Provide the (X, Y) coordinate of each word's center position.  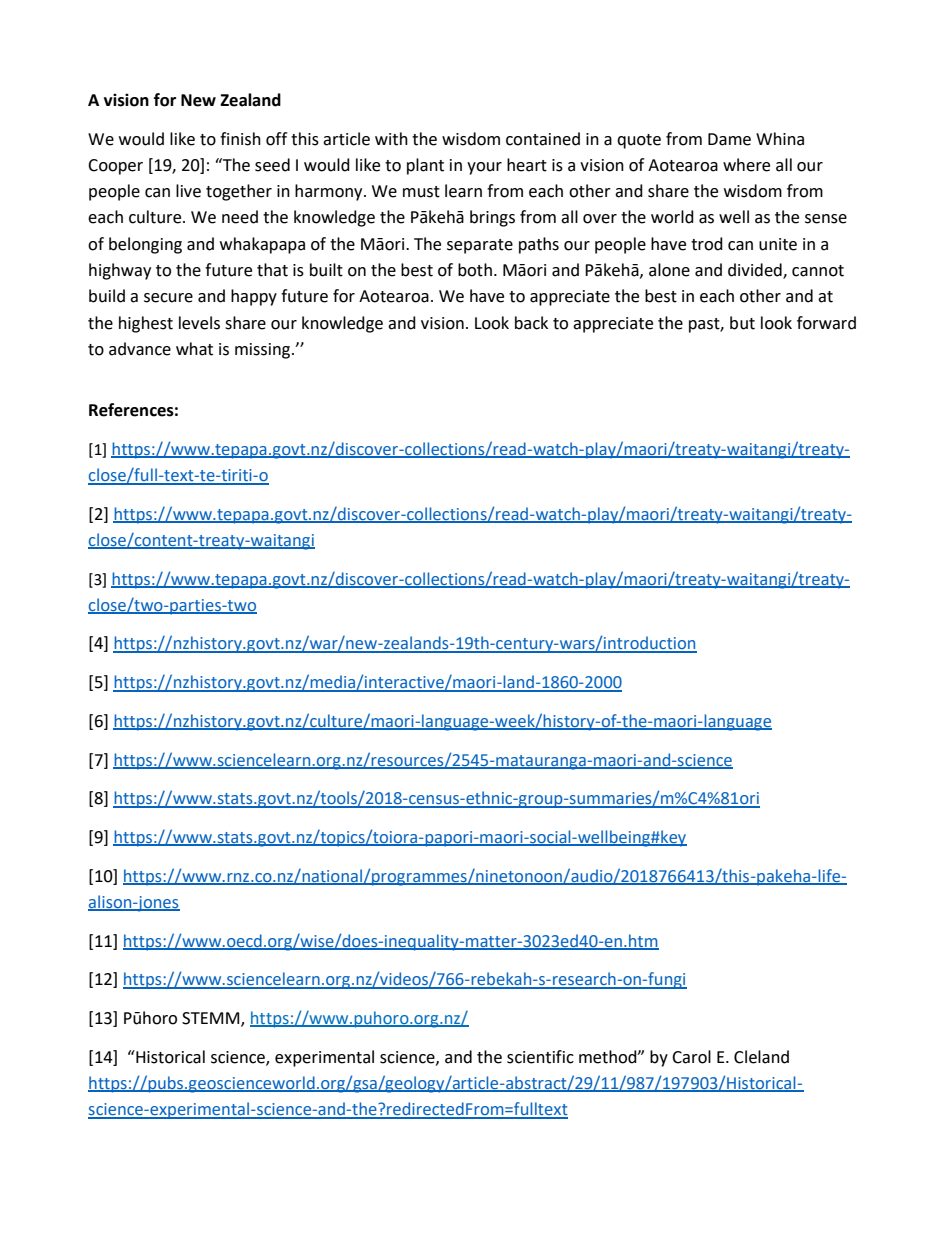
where (746, 165)
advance (140, 349)
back (531, 323)
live (188, 191)
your (484, 168)
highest (146, 324)
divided (756, 271)
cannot (818, 271)
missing (264, 351)
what (194, 349)
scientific (540, 1057)
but (742, 323)
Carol (691, 1057)
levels (199, 323)
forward (826, 323)
